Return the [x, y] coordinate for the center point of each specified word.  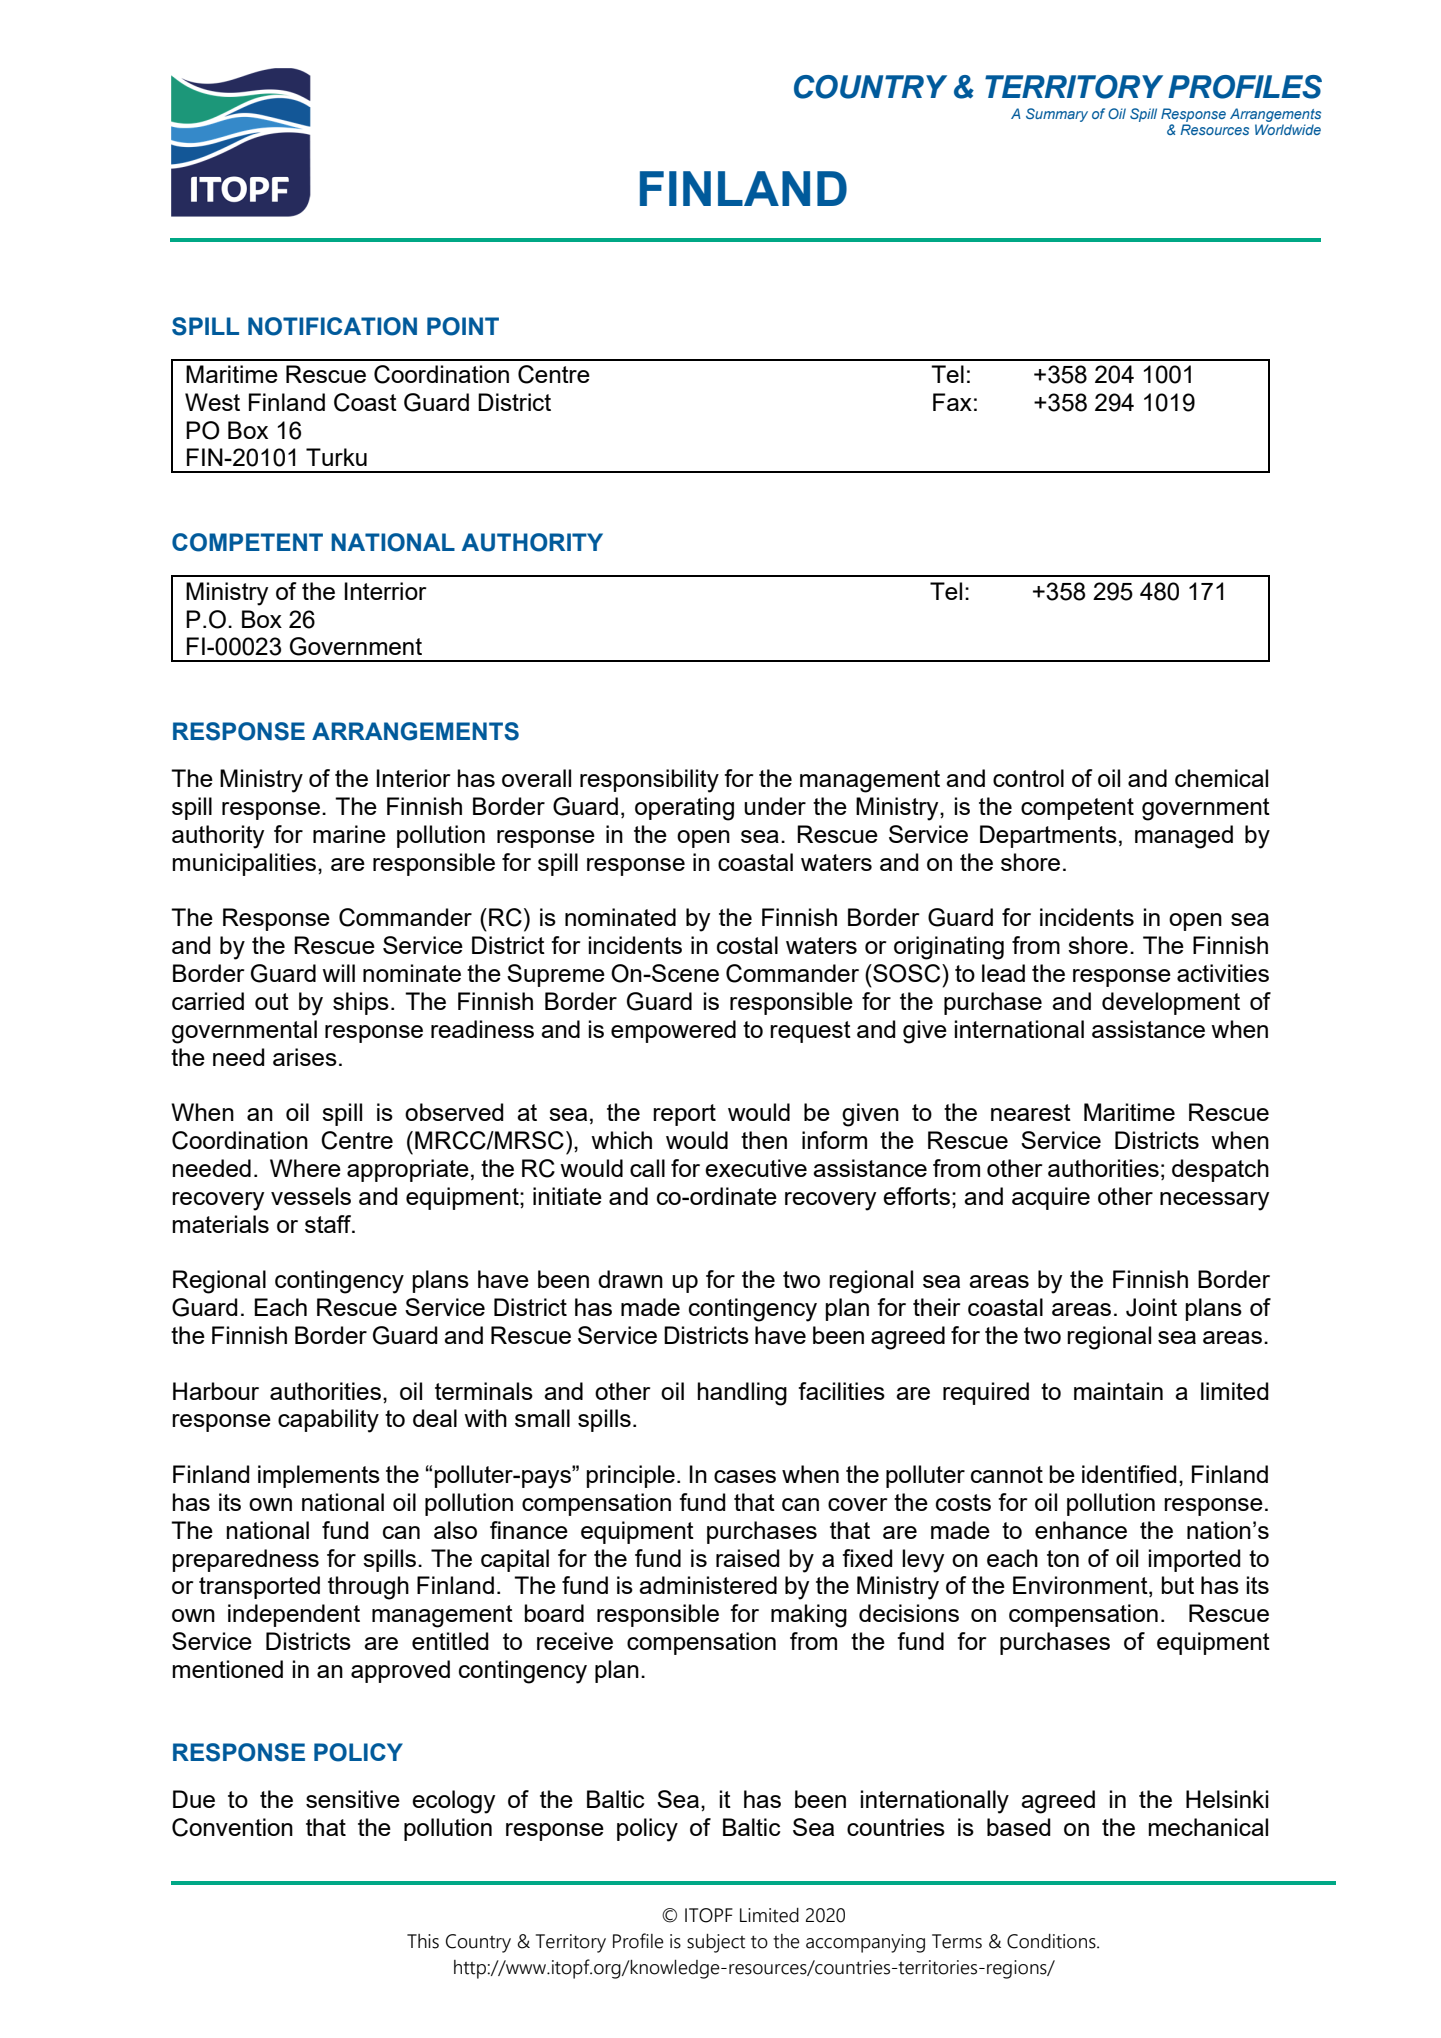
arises [305, 1057]
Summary [1057, 115]
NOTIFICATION [332, 326]
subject [716, 1943]
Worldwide [1288, 129]
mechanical [1208, 1827]
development [1171, 1003]
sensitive [353, 1799]
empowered [673, 1031]
